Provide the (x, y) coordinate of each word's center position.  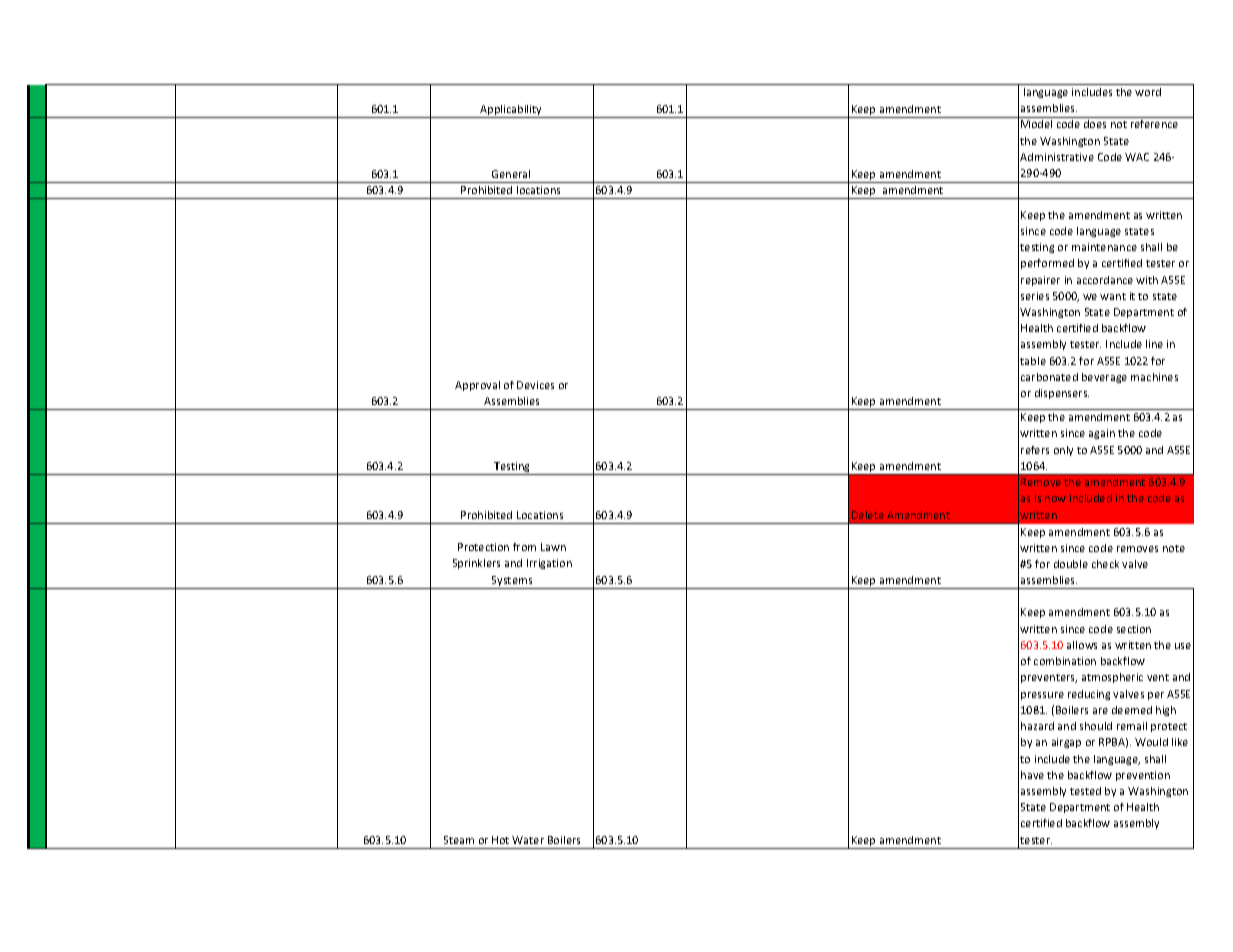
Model (1036, 124)
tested (1085, 791)
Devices (535, 385)
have (1032, 775)
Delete (868, 515)
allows (1082, 645)
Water (528, 840)
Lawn (553, 547)
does (1095, 124)
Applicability (511, 111)
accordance (1105, 280)
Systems (512, 582)
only (1063, 451)
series (1035, 296)
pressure (1042, 696)
